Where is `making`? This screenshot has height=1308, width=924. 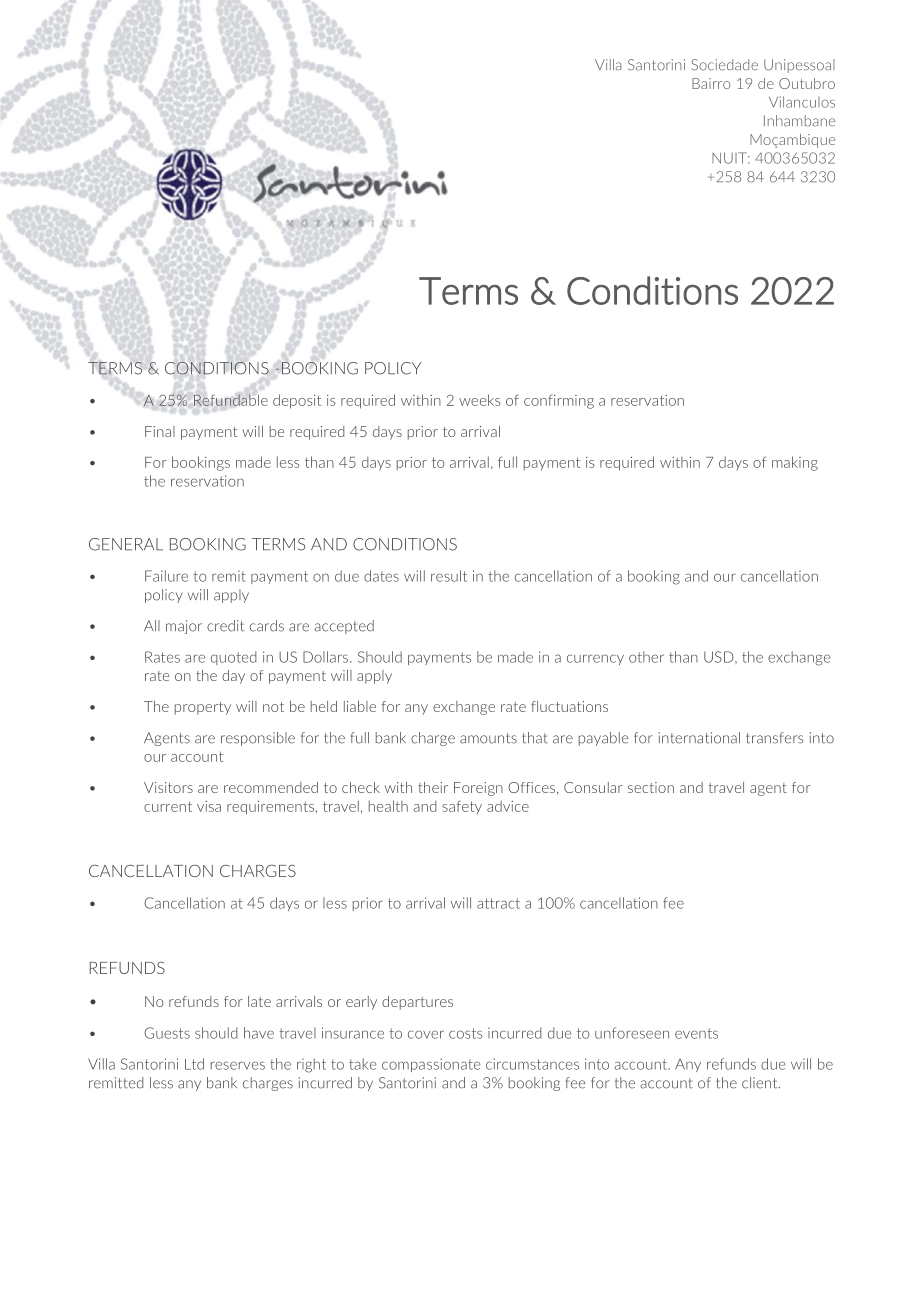 making is located at coordinates (795, 463).
